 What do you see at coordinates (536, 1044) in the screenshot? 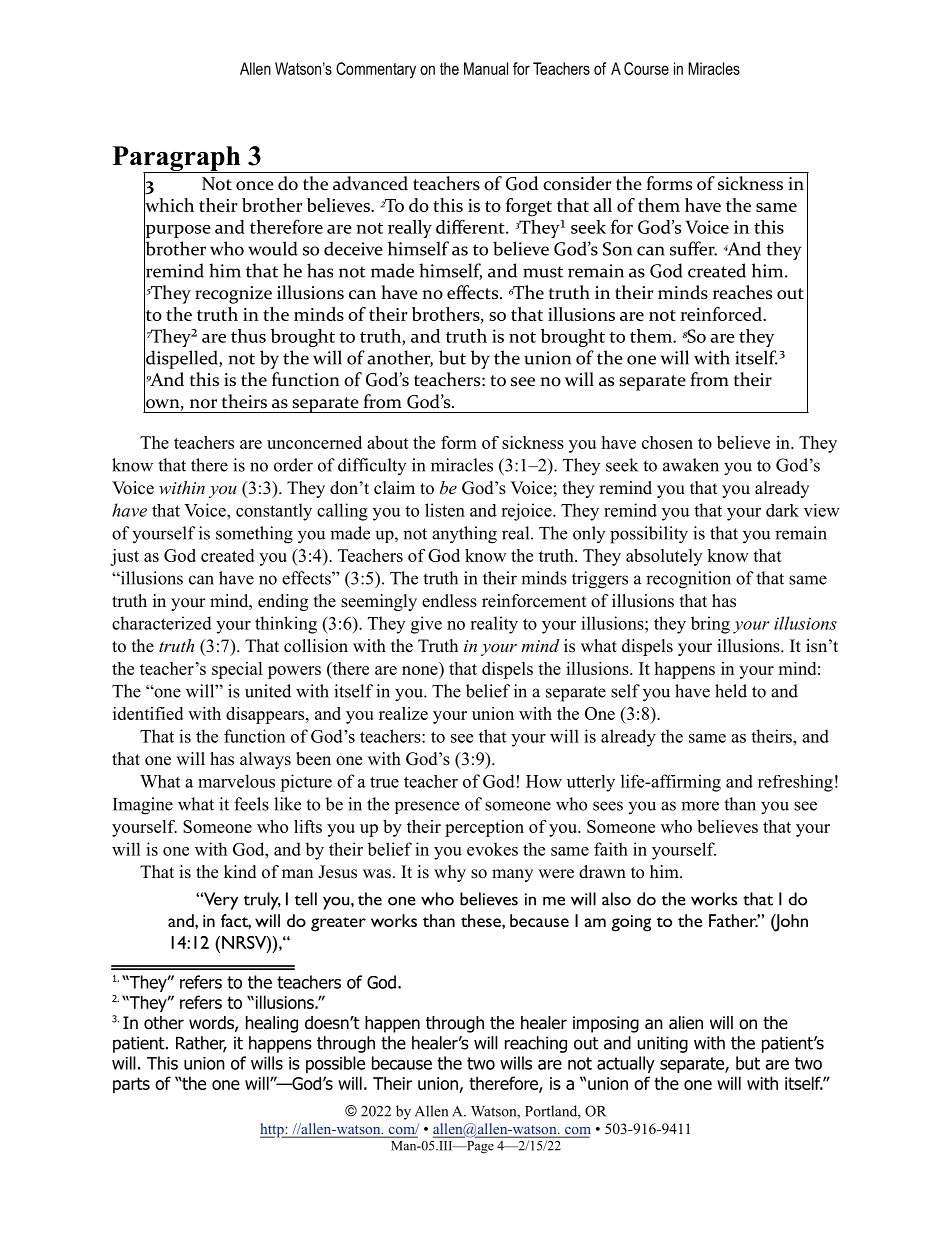
I see `reaching` at bounding box center [536, 1044].
